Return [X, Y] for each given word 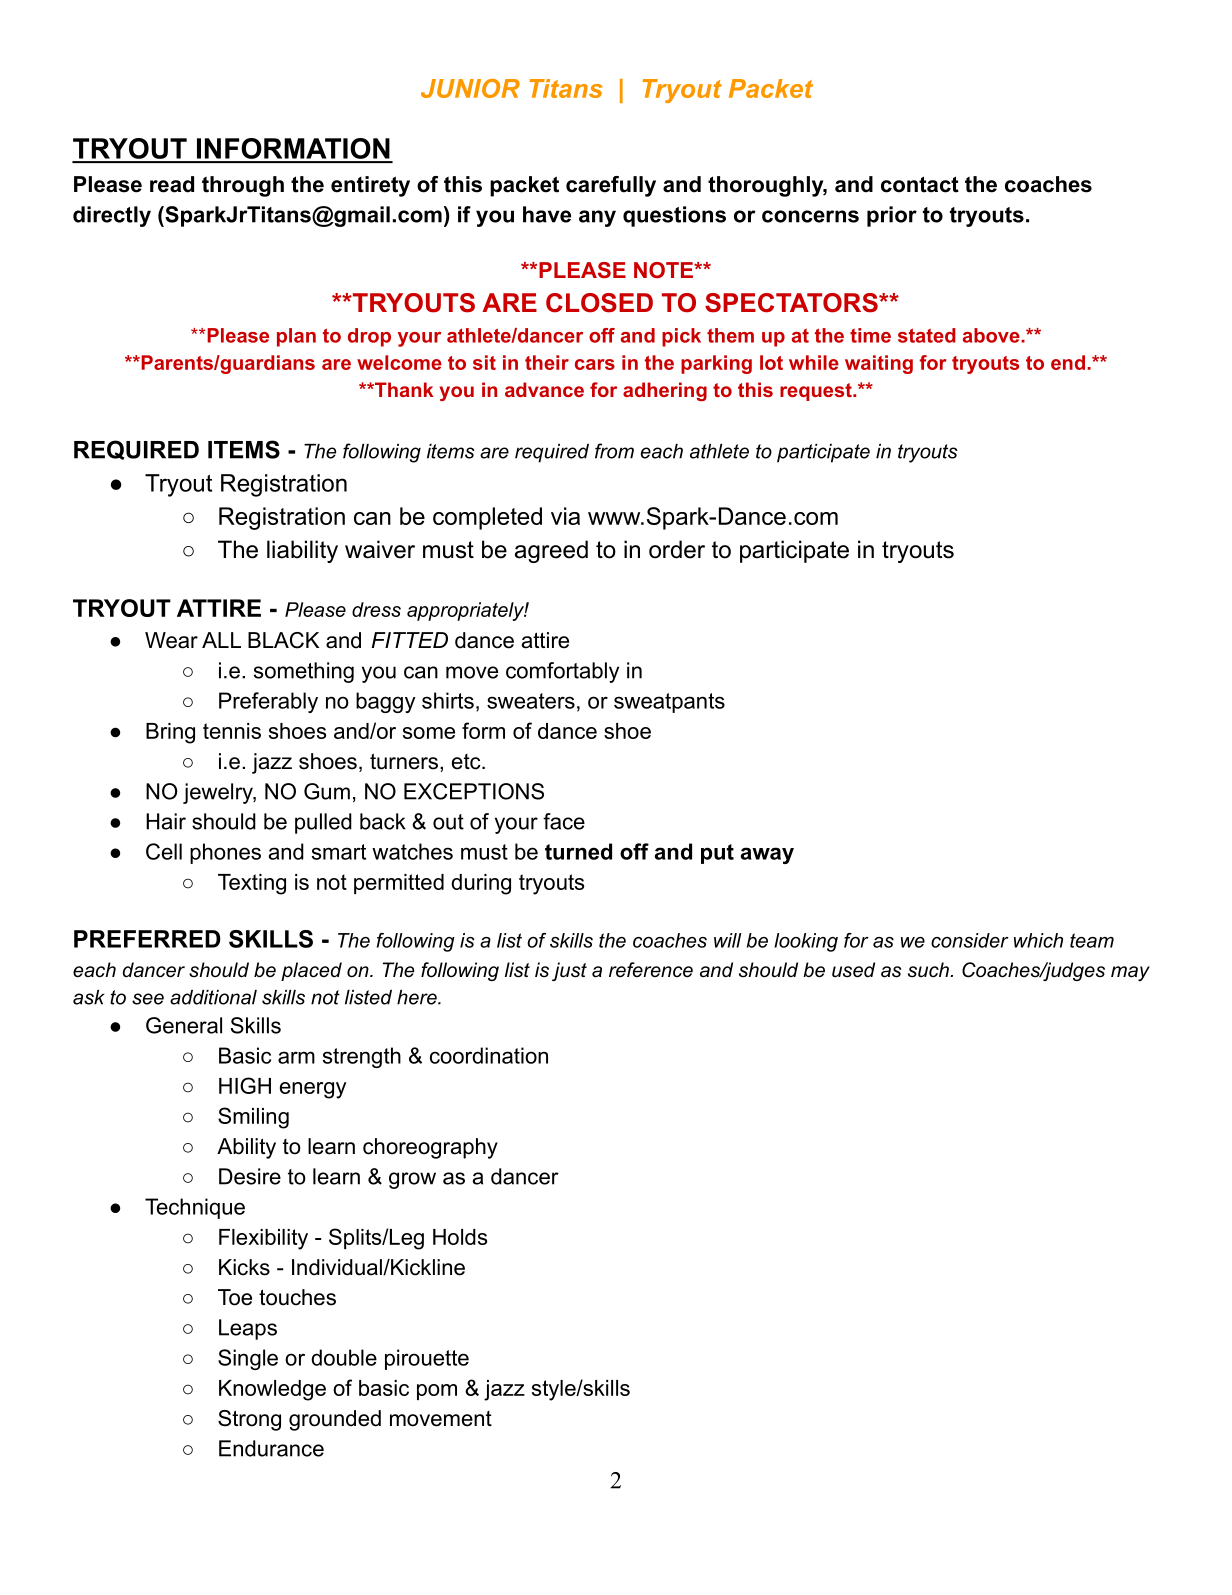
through [243, 186]
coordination [489, 1055]
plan [296, 337]
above [992, 335]
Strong [249, 1420]
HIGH [245, 1085]
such [929, 970]
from [614, 451]
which [1038, 940]
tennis [232, 731]
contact [920, 184]
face [564, 821]
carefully [611, 186]
